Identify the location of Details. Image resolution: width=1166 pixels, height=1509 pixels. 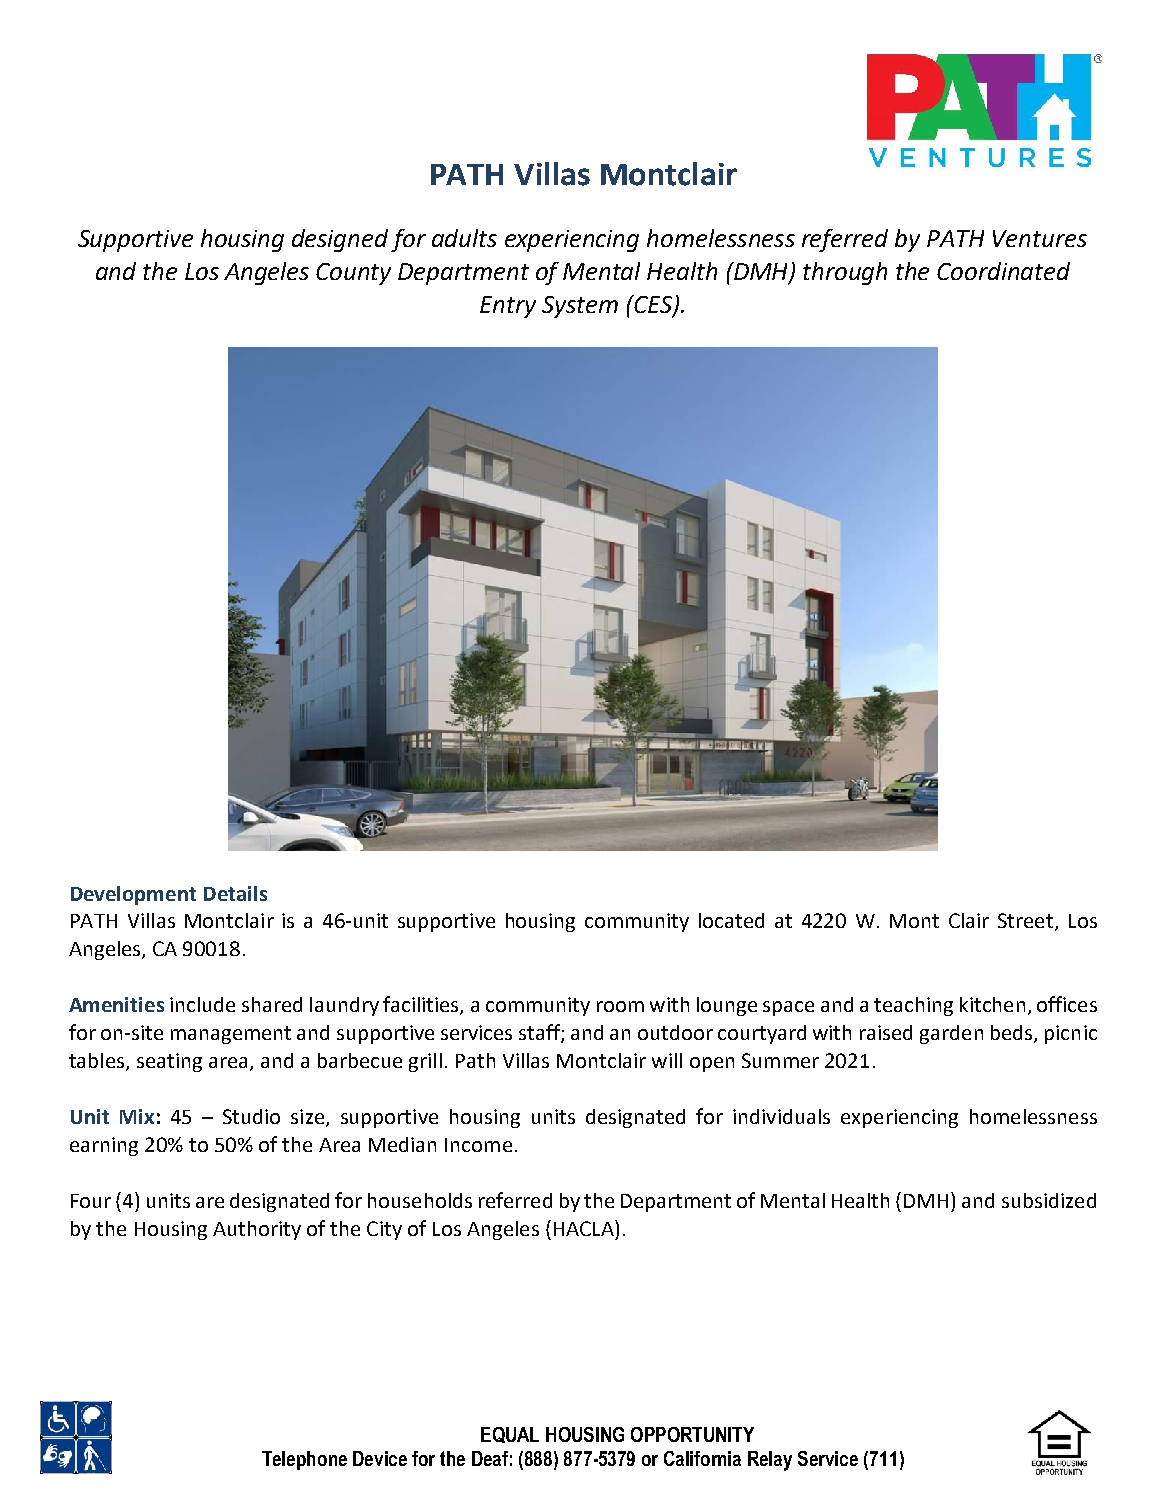
(235, 893).
